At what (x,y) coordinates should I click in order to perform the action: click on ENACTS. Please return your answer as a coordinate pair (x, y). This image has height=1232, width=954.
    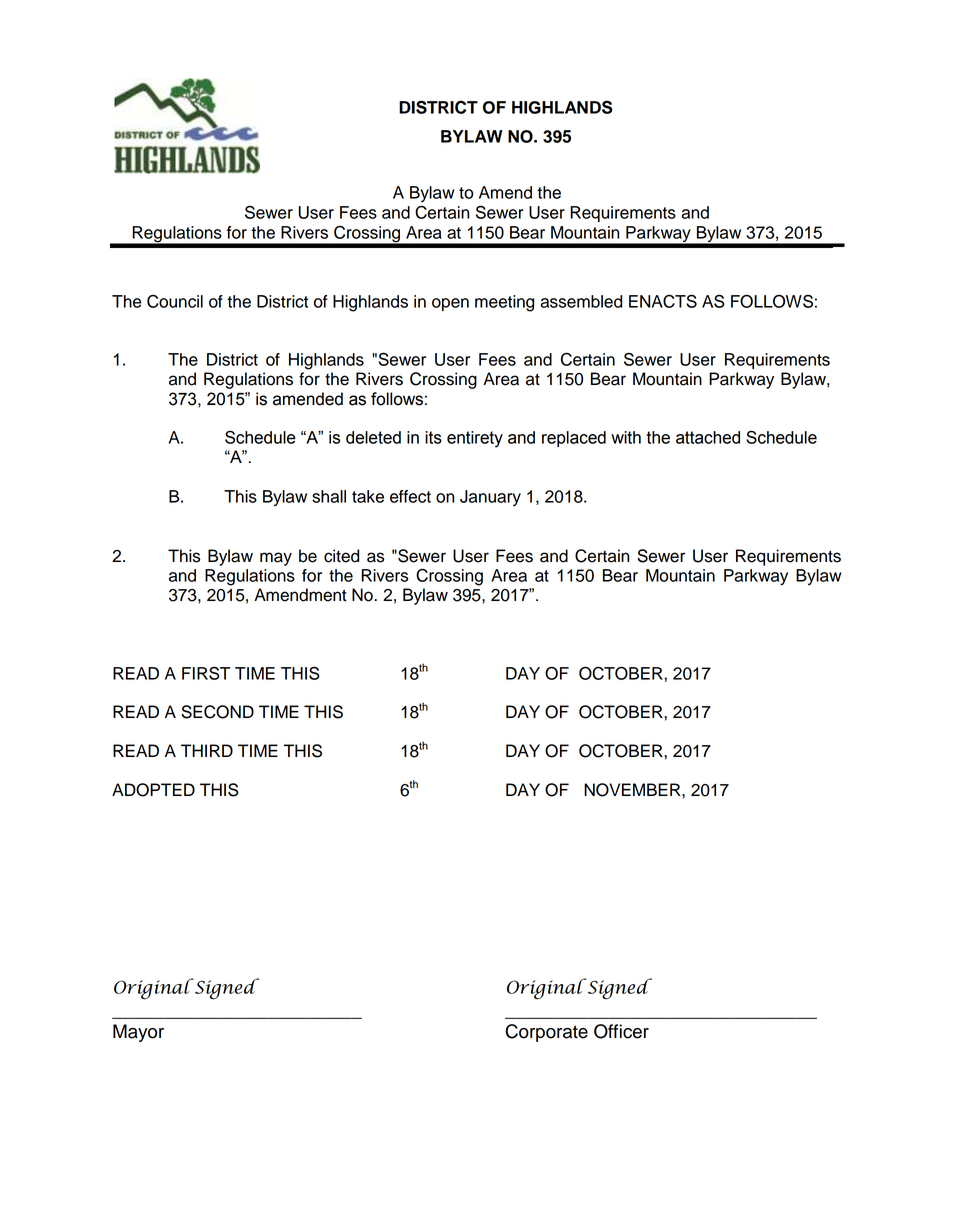
    Looking at the image, I should click on (663, 301).
